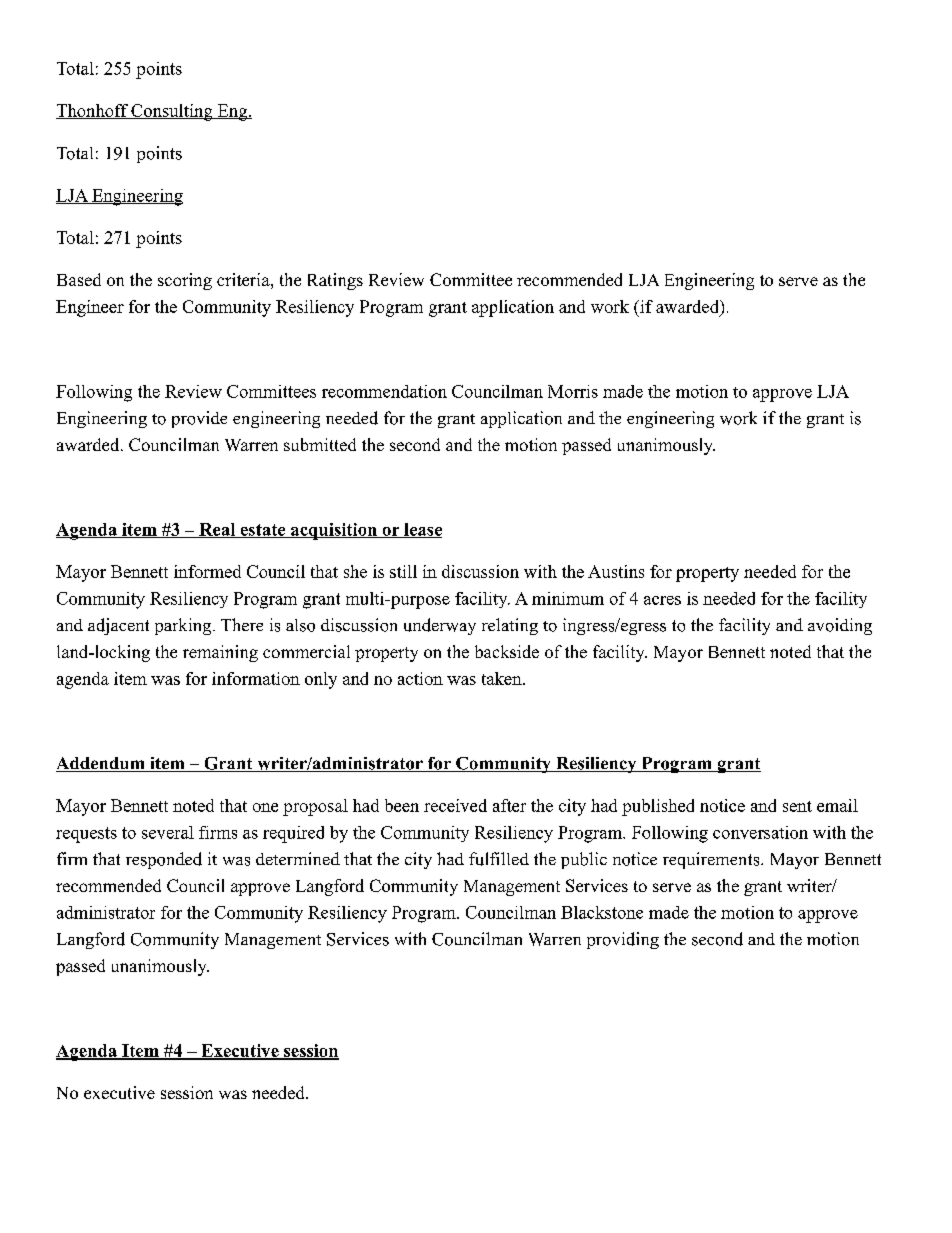 This screenshot has height=1233, width=952. Describe the element at coordinates (499, 859) in the screenshot. I see `fulfilled` at that location.
